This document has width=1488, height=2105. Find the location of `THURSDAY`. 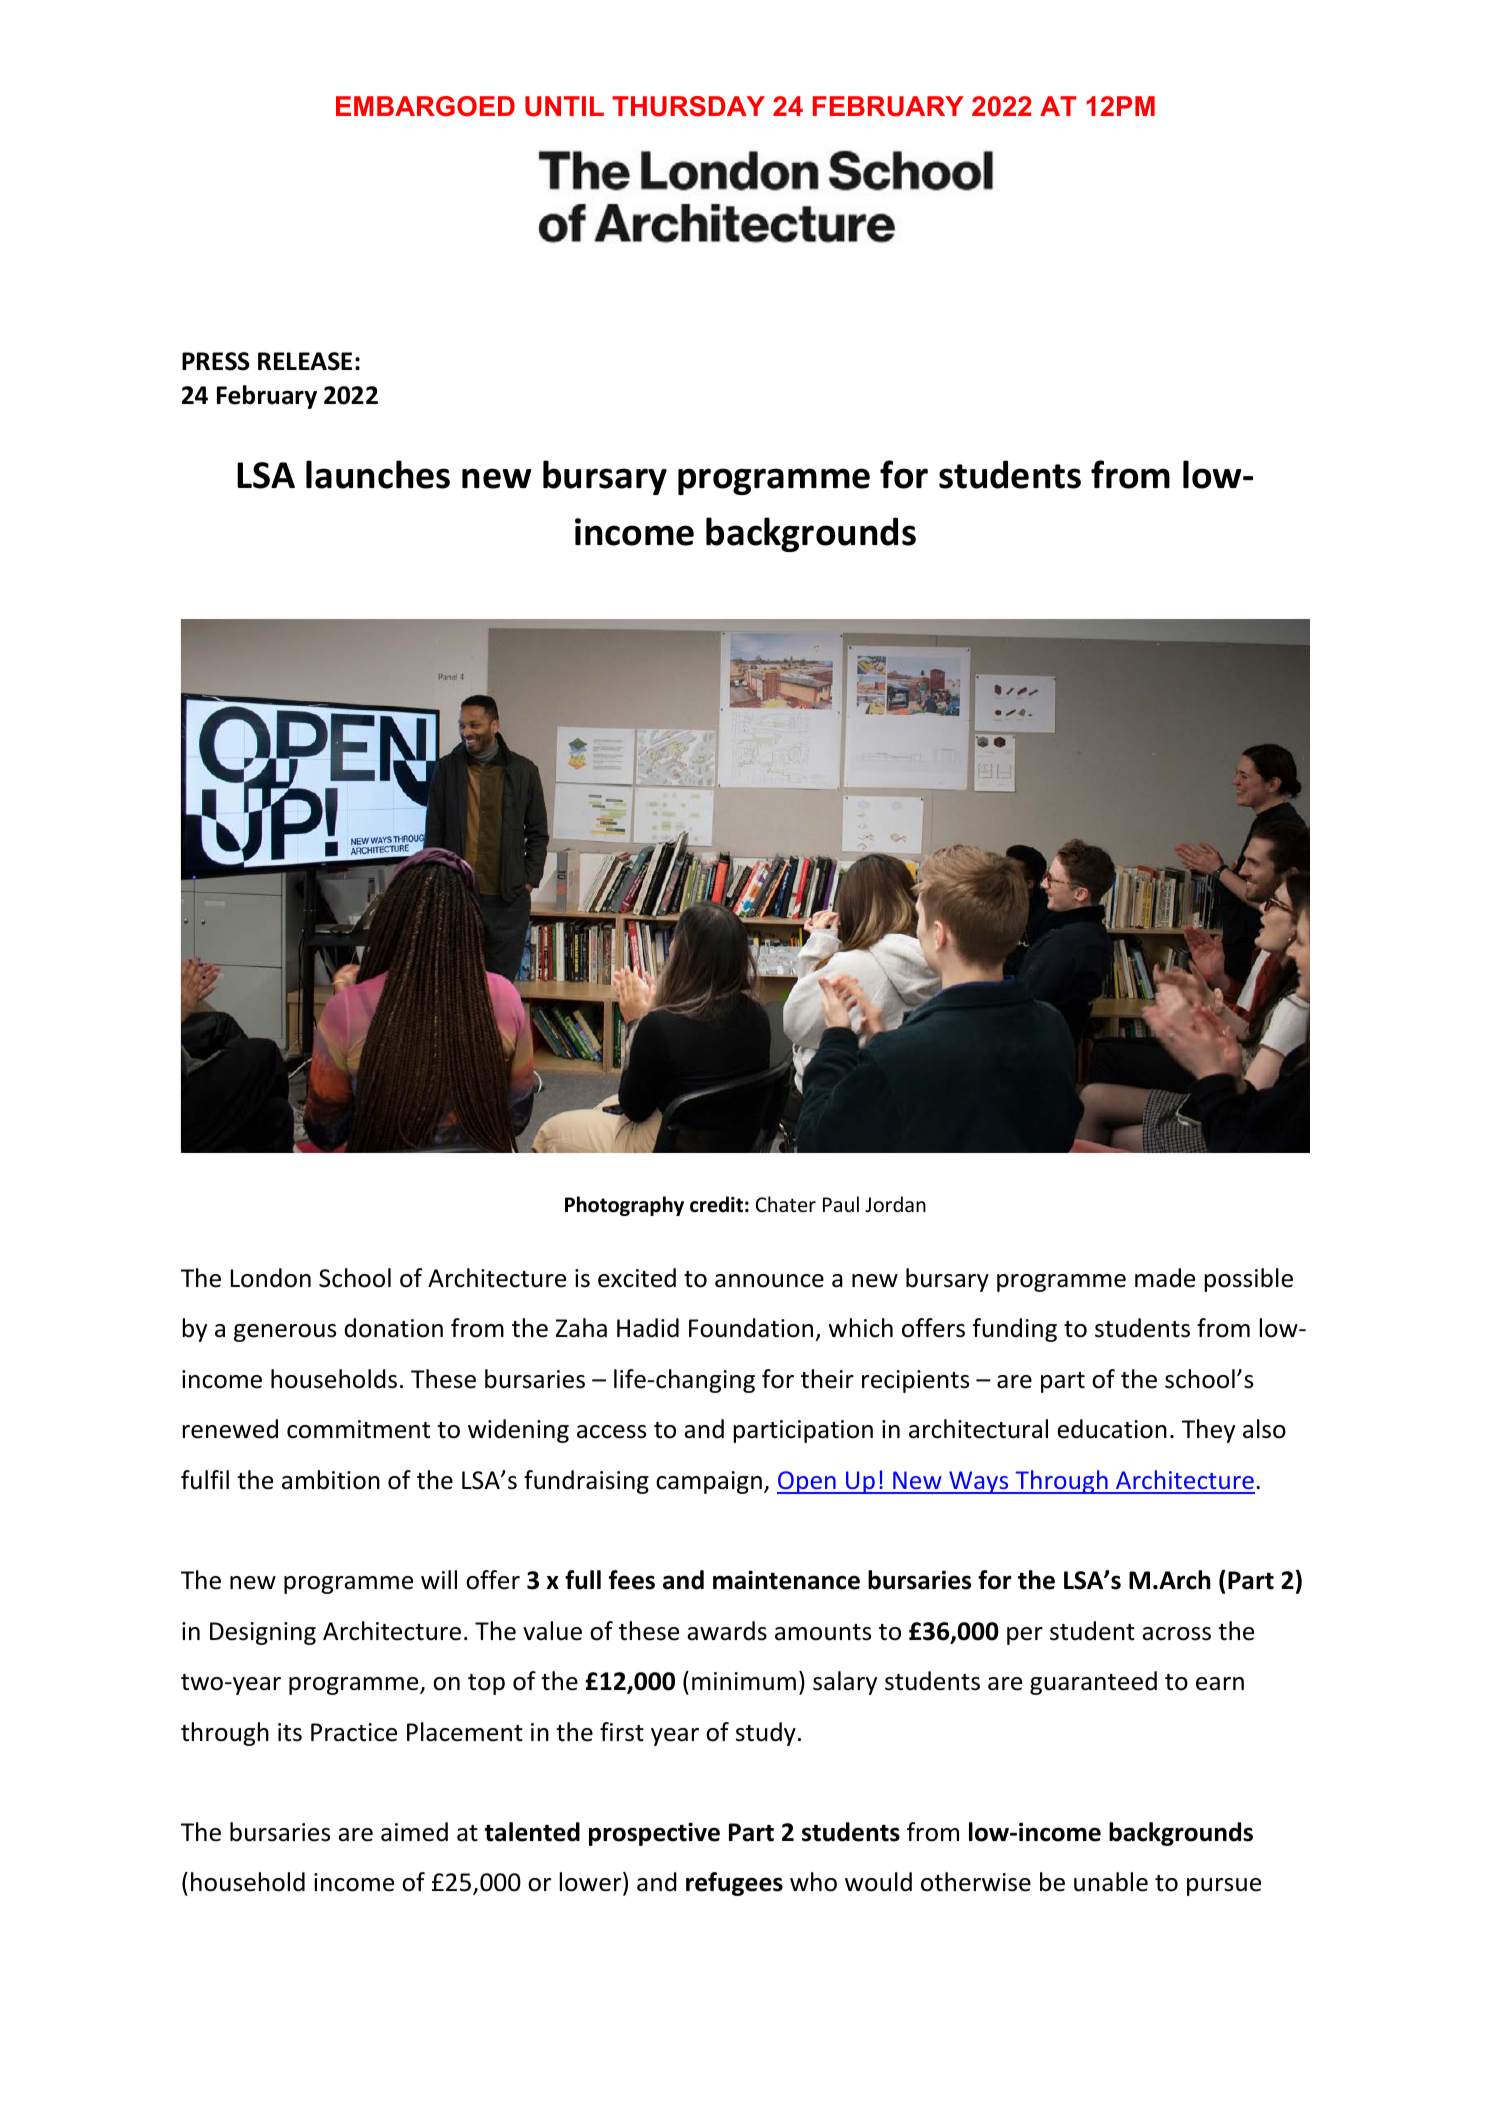

THURSDAY is located at coordinates (688, 106).
